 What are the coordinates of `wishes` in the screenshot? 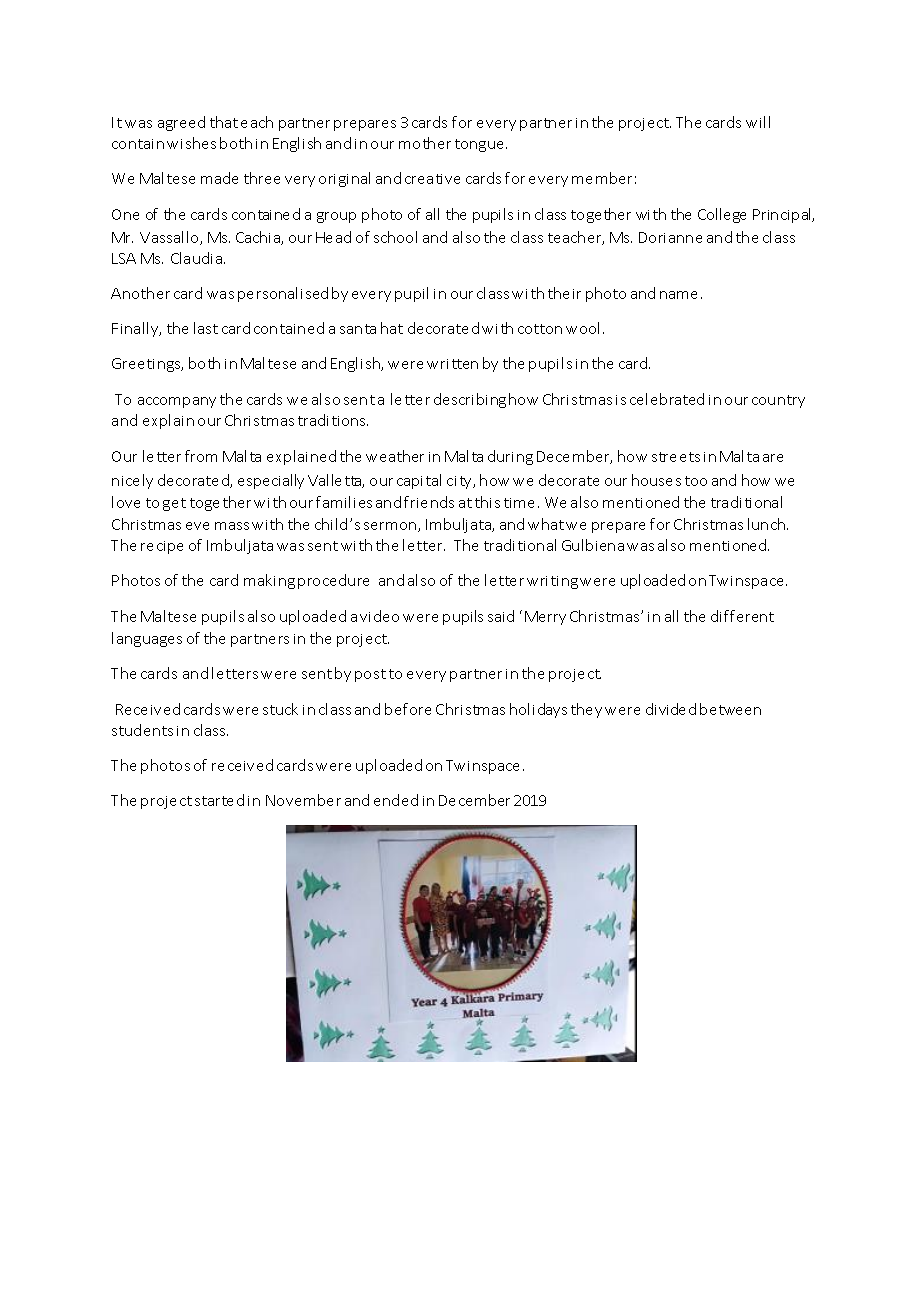 It's located at (191, 143).
